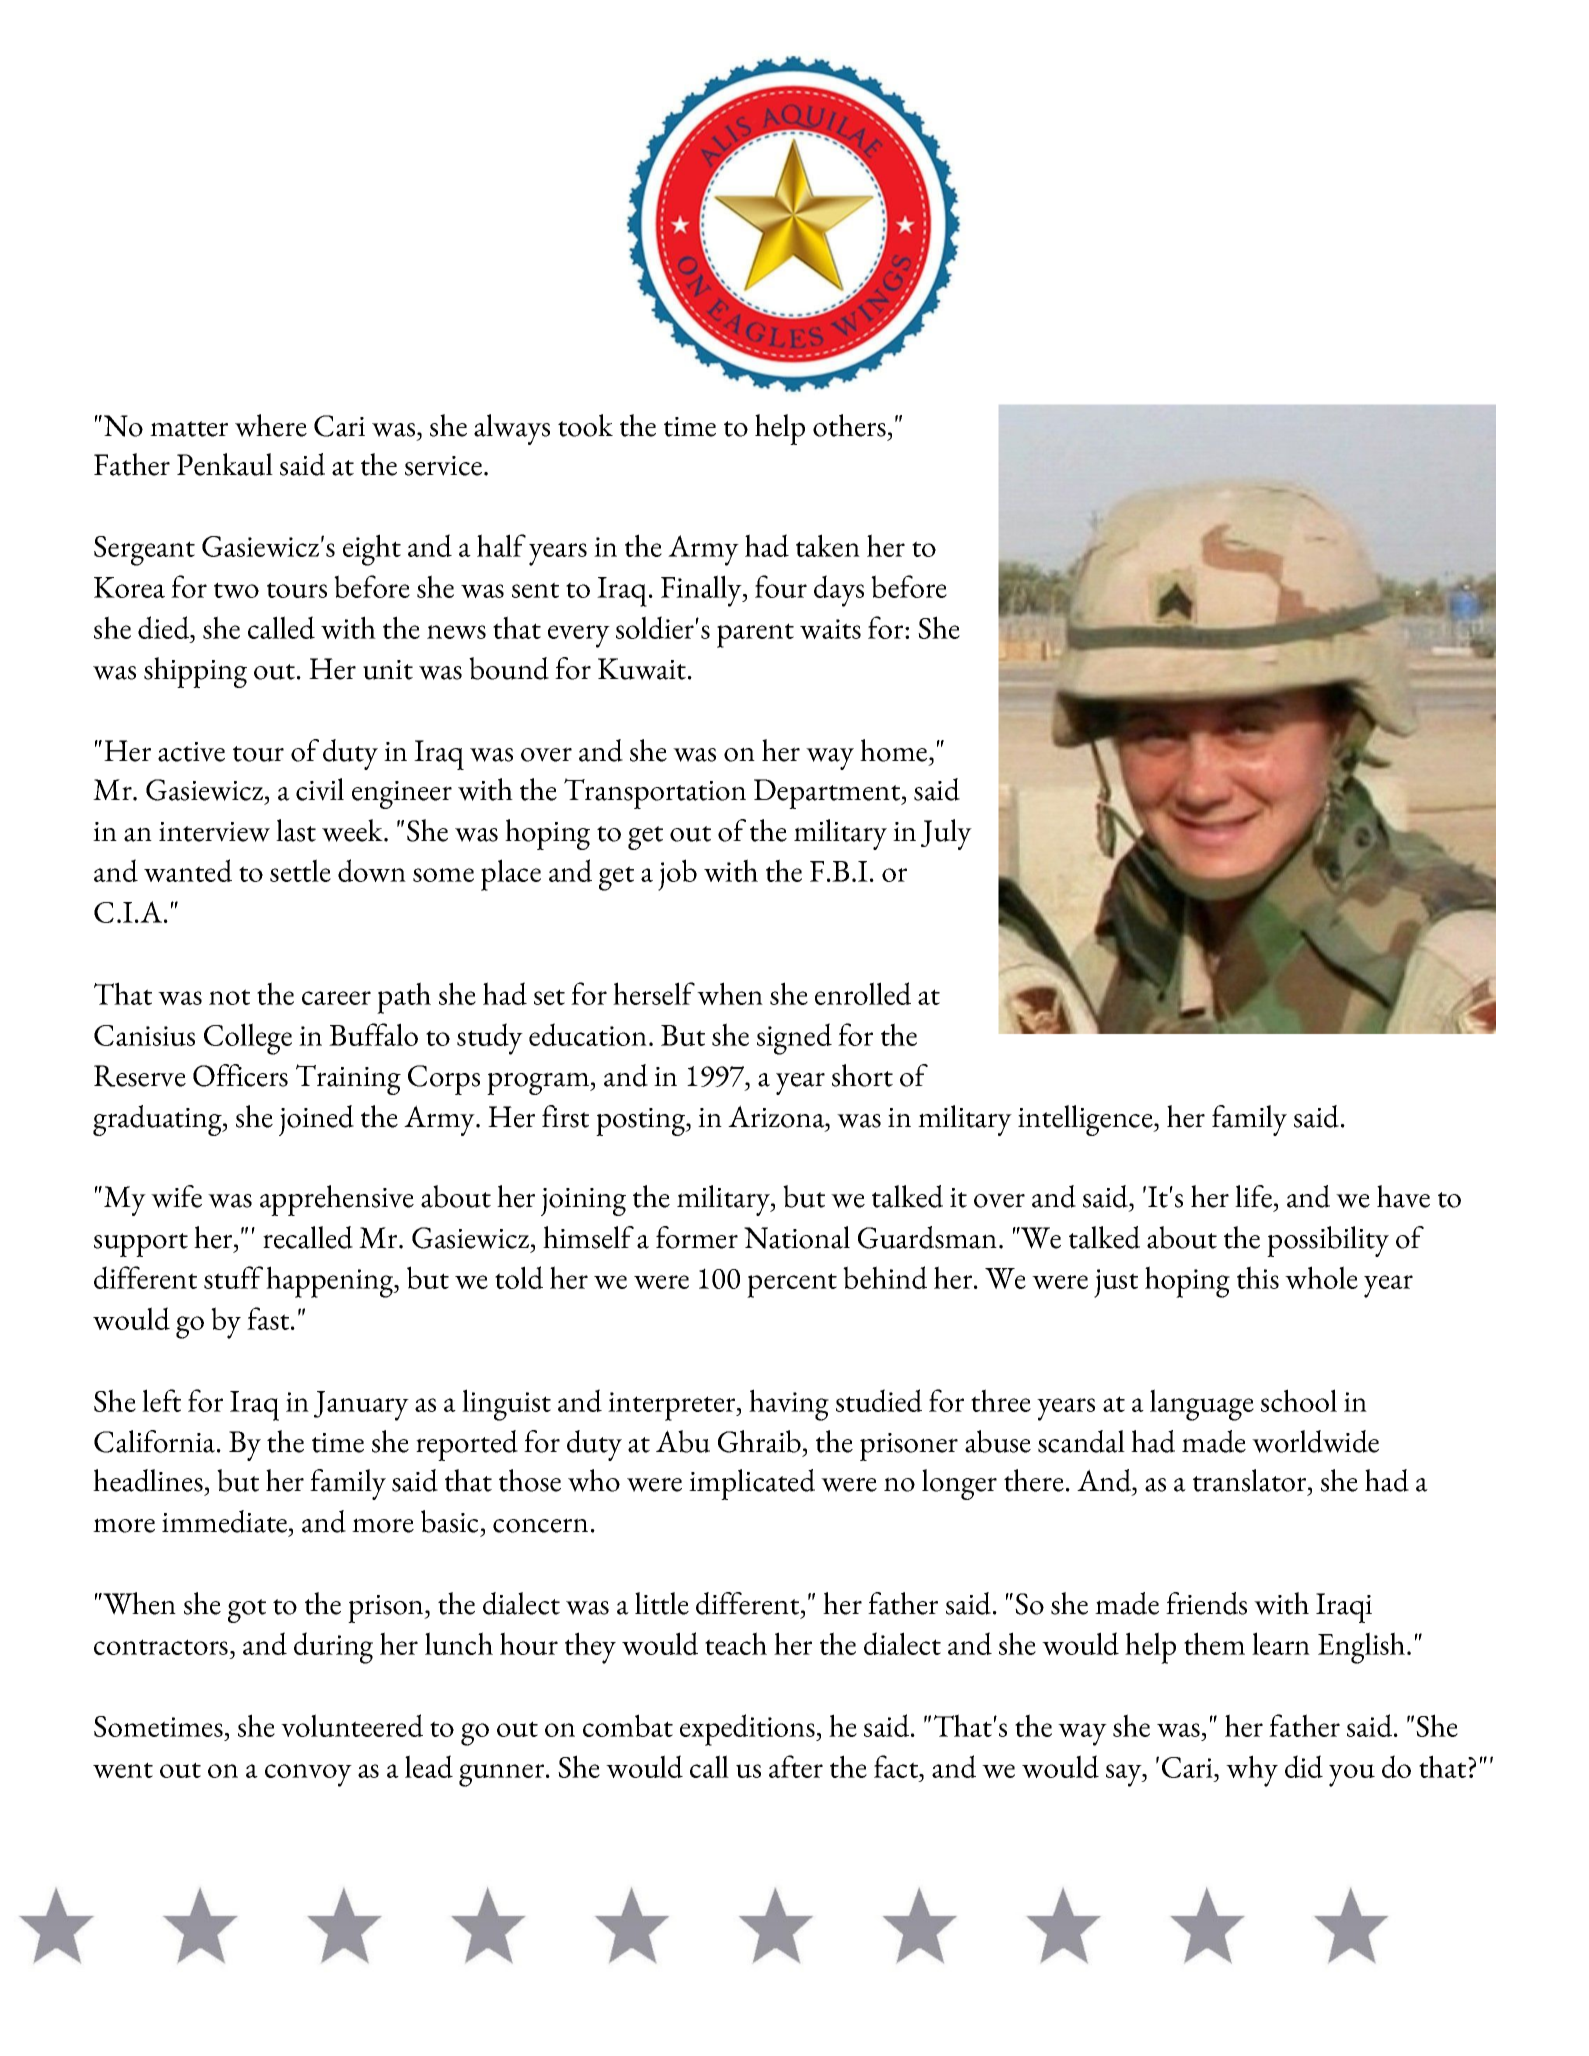 The image size is (1589, 2056). What do you see at coordinates (849, 425) in the document?
I see `others` at bounding box center [849, 425].
